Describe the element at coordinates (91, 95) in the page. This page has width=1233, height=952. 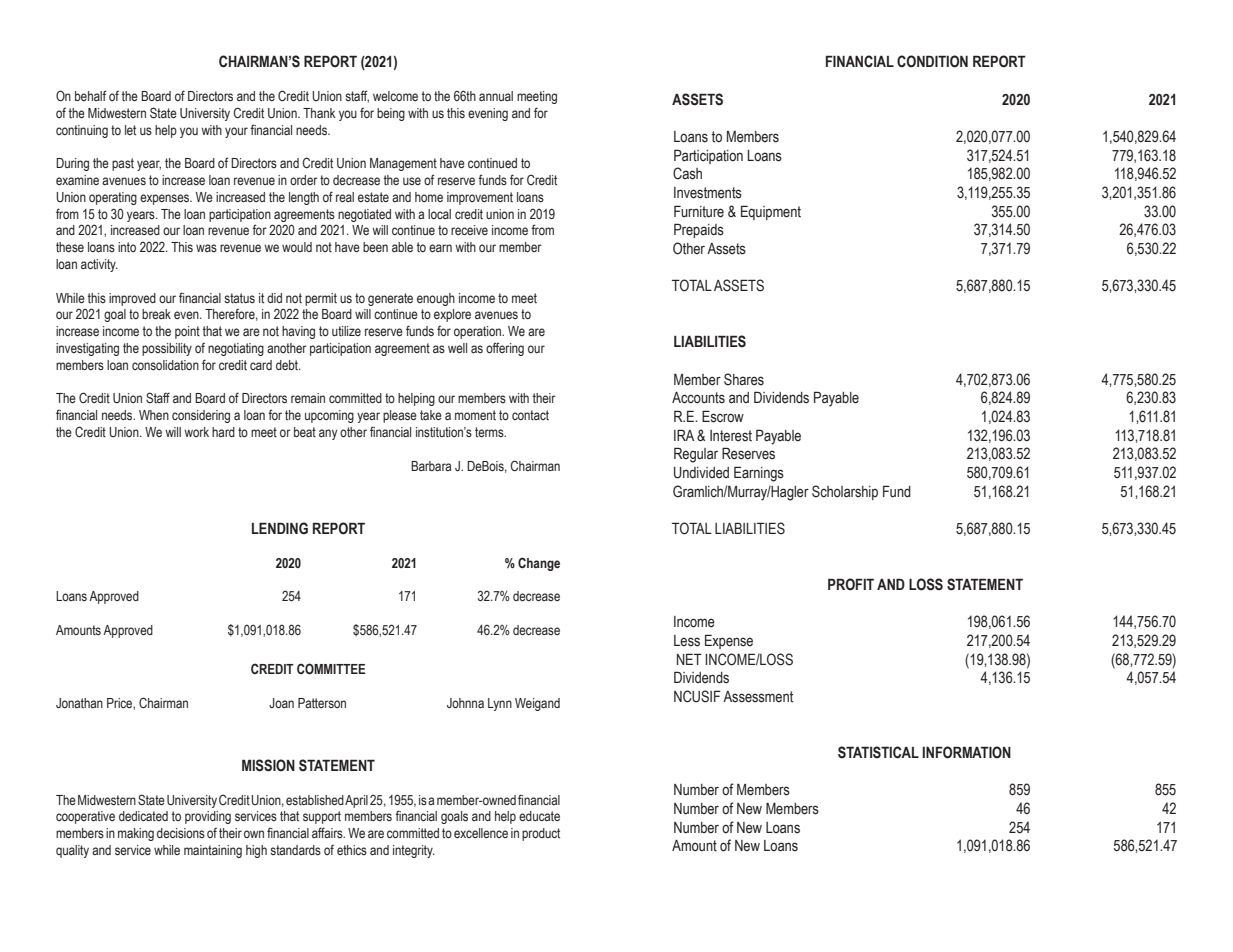
I see `behalf` at that location.
